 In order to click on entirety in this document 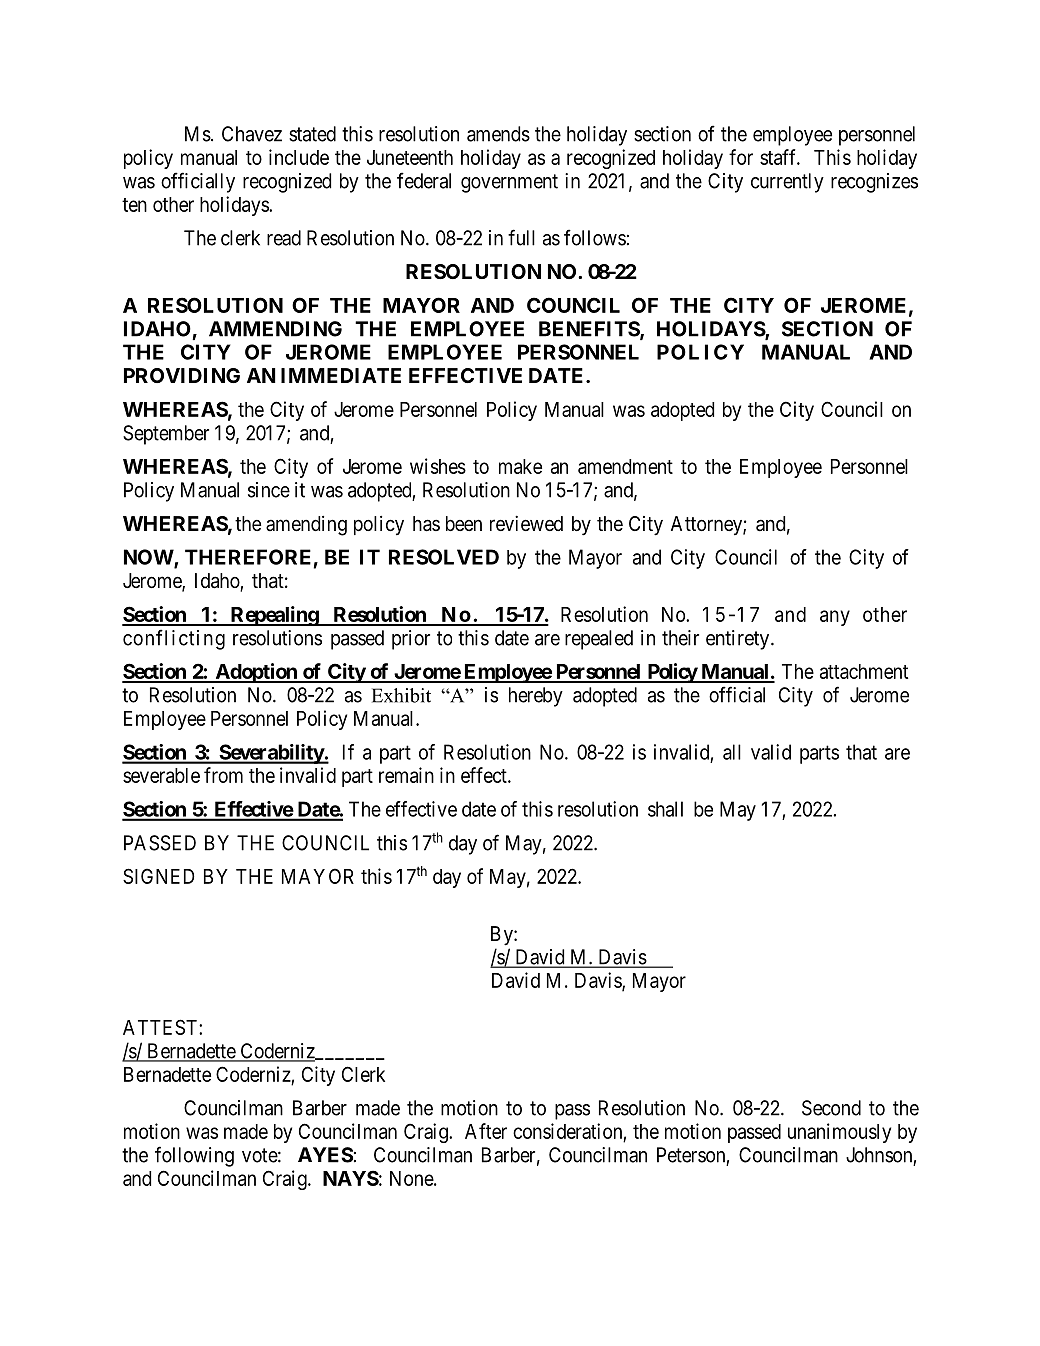, I will do `click(739, 640)`.
